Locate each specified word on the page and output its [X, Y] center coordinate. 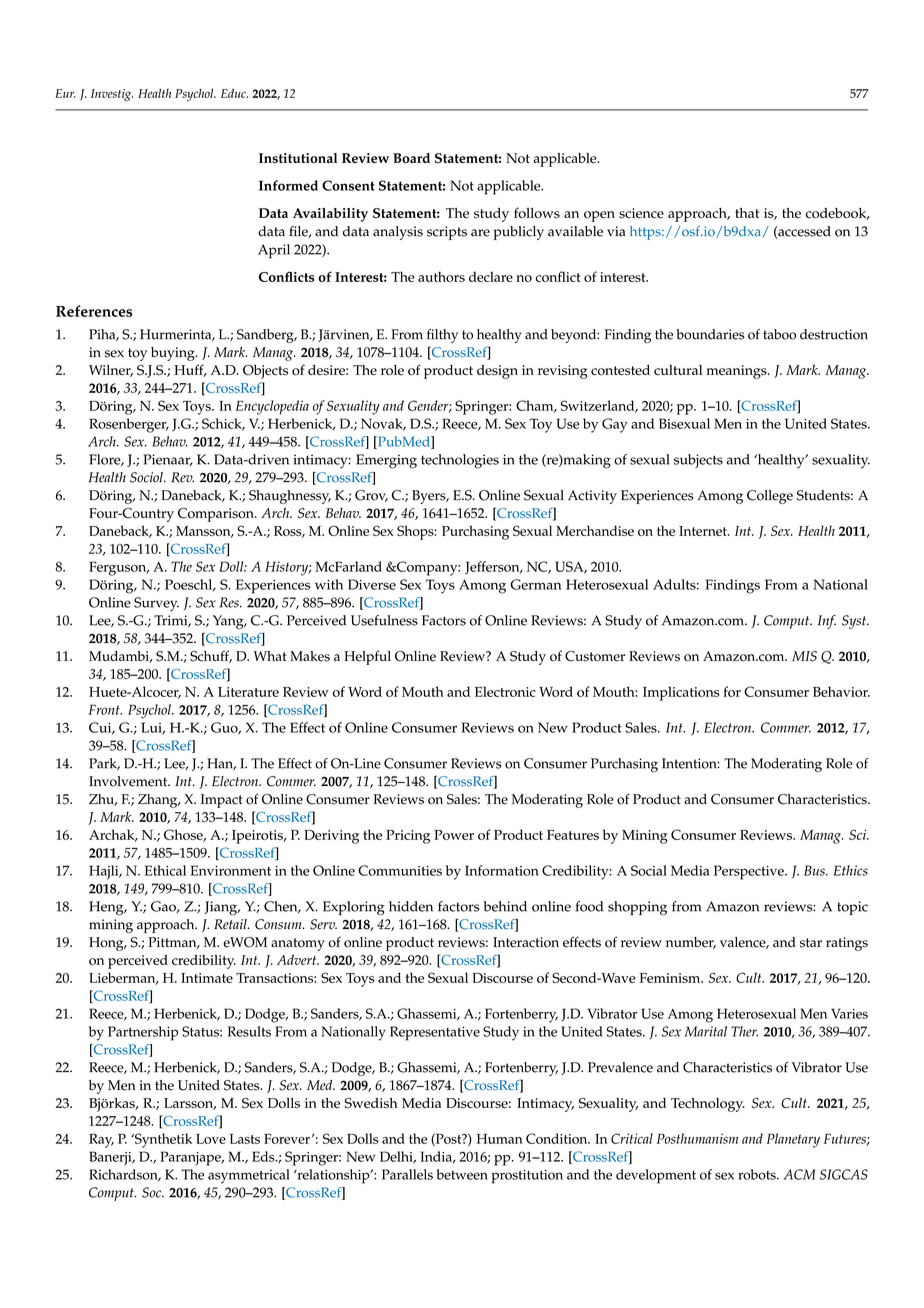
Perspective [750, 872]
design [497, 372]
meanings [738, 372]
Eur [65, 93]
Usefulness [384, 620]
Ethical [165, 870]
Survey [156, 604]
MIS [804, 656]
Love [211, 1139]
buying [174, 354]
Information [502, 870]
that [747, 213]
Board [411, 158]
